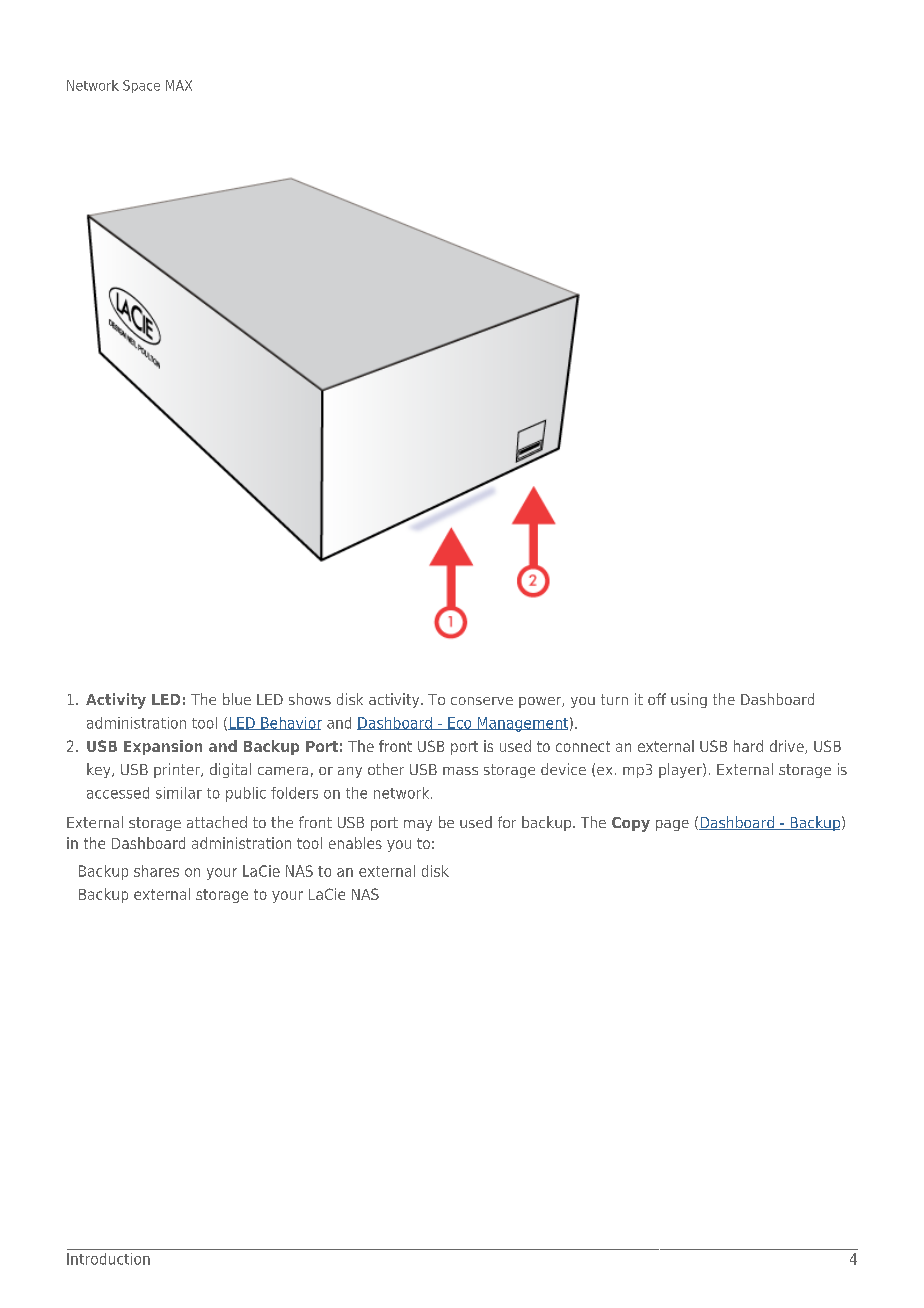 This image has height=1308, width=924. Describe the element at coordinates (156, 871) in the image. I see `shares` at that location.
